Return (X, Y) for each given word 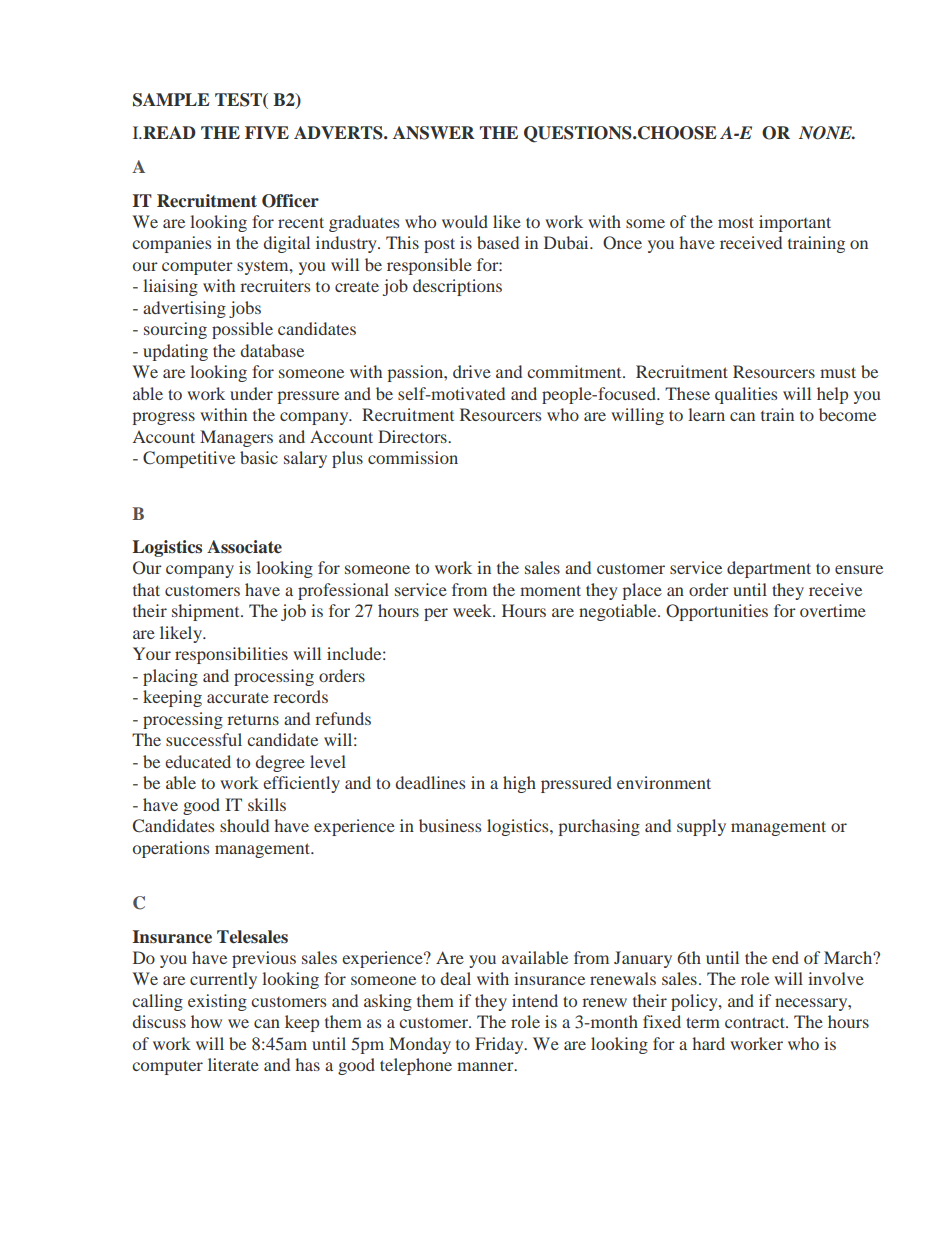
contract (756, 1022)
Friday (500, 1045)
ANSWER (434, 133)
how (206, 1021)
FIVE (267, 132)
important (795, 223)
